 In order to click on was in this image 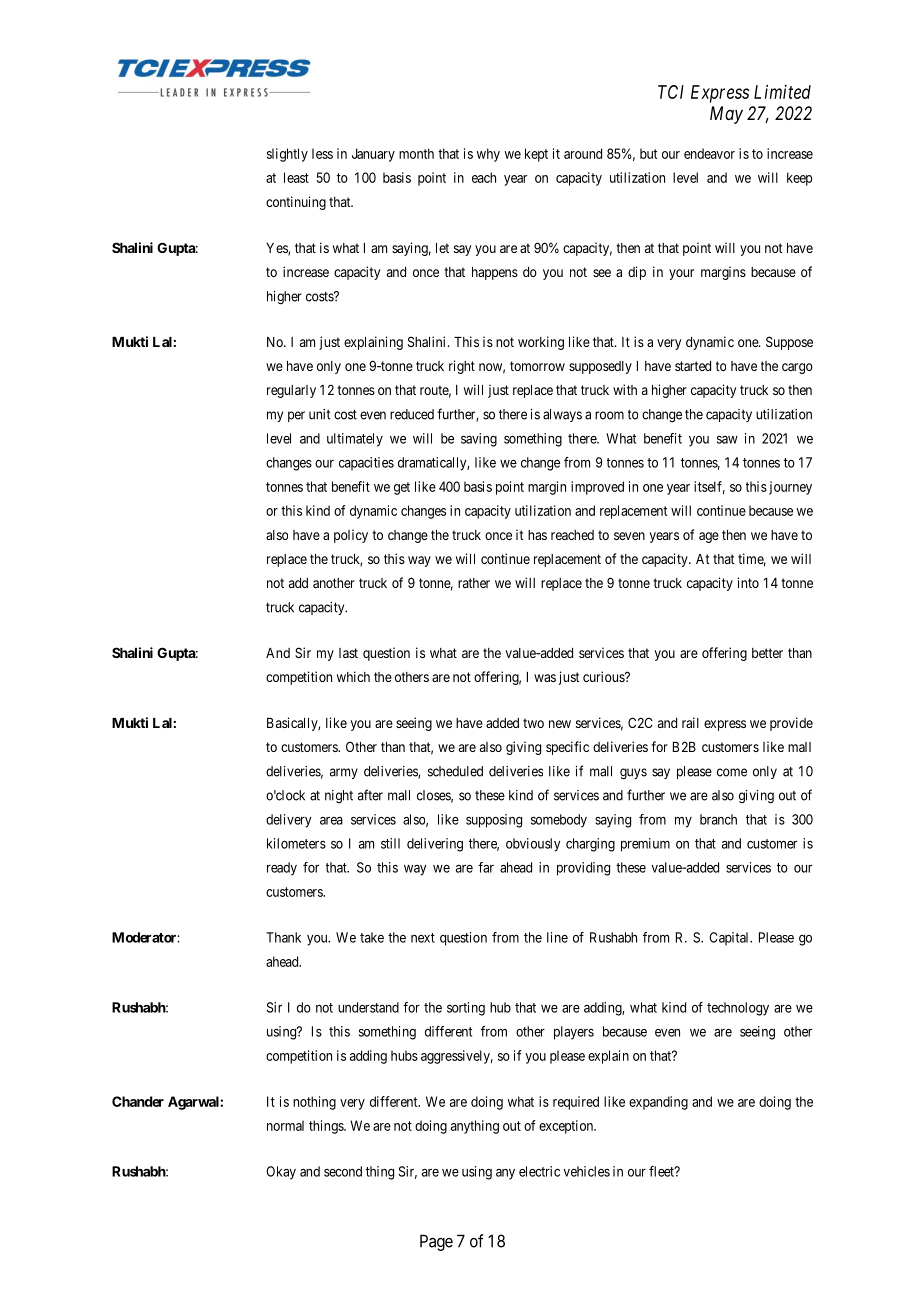, I will do `click(545, 678)`.
